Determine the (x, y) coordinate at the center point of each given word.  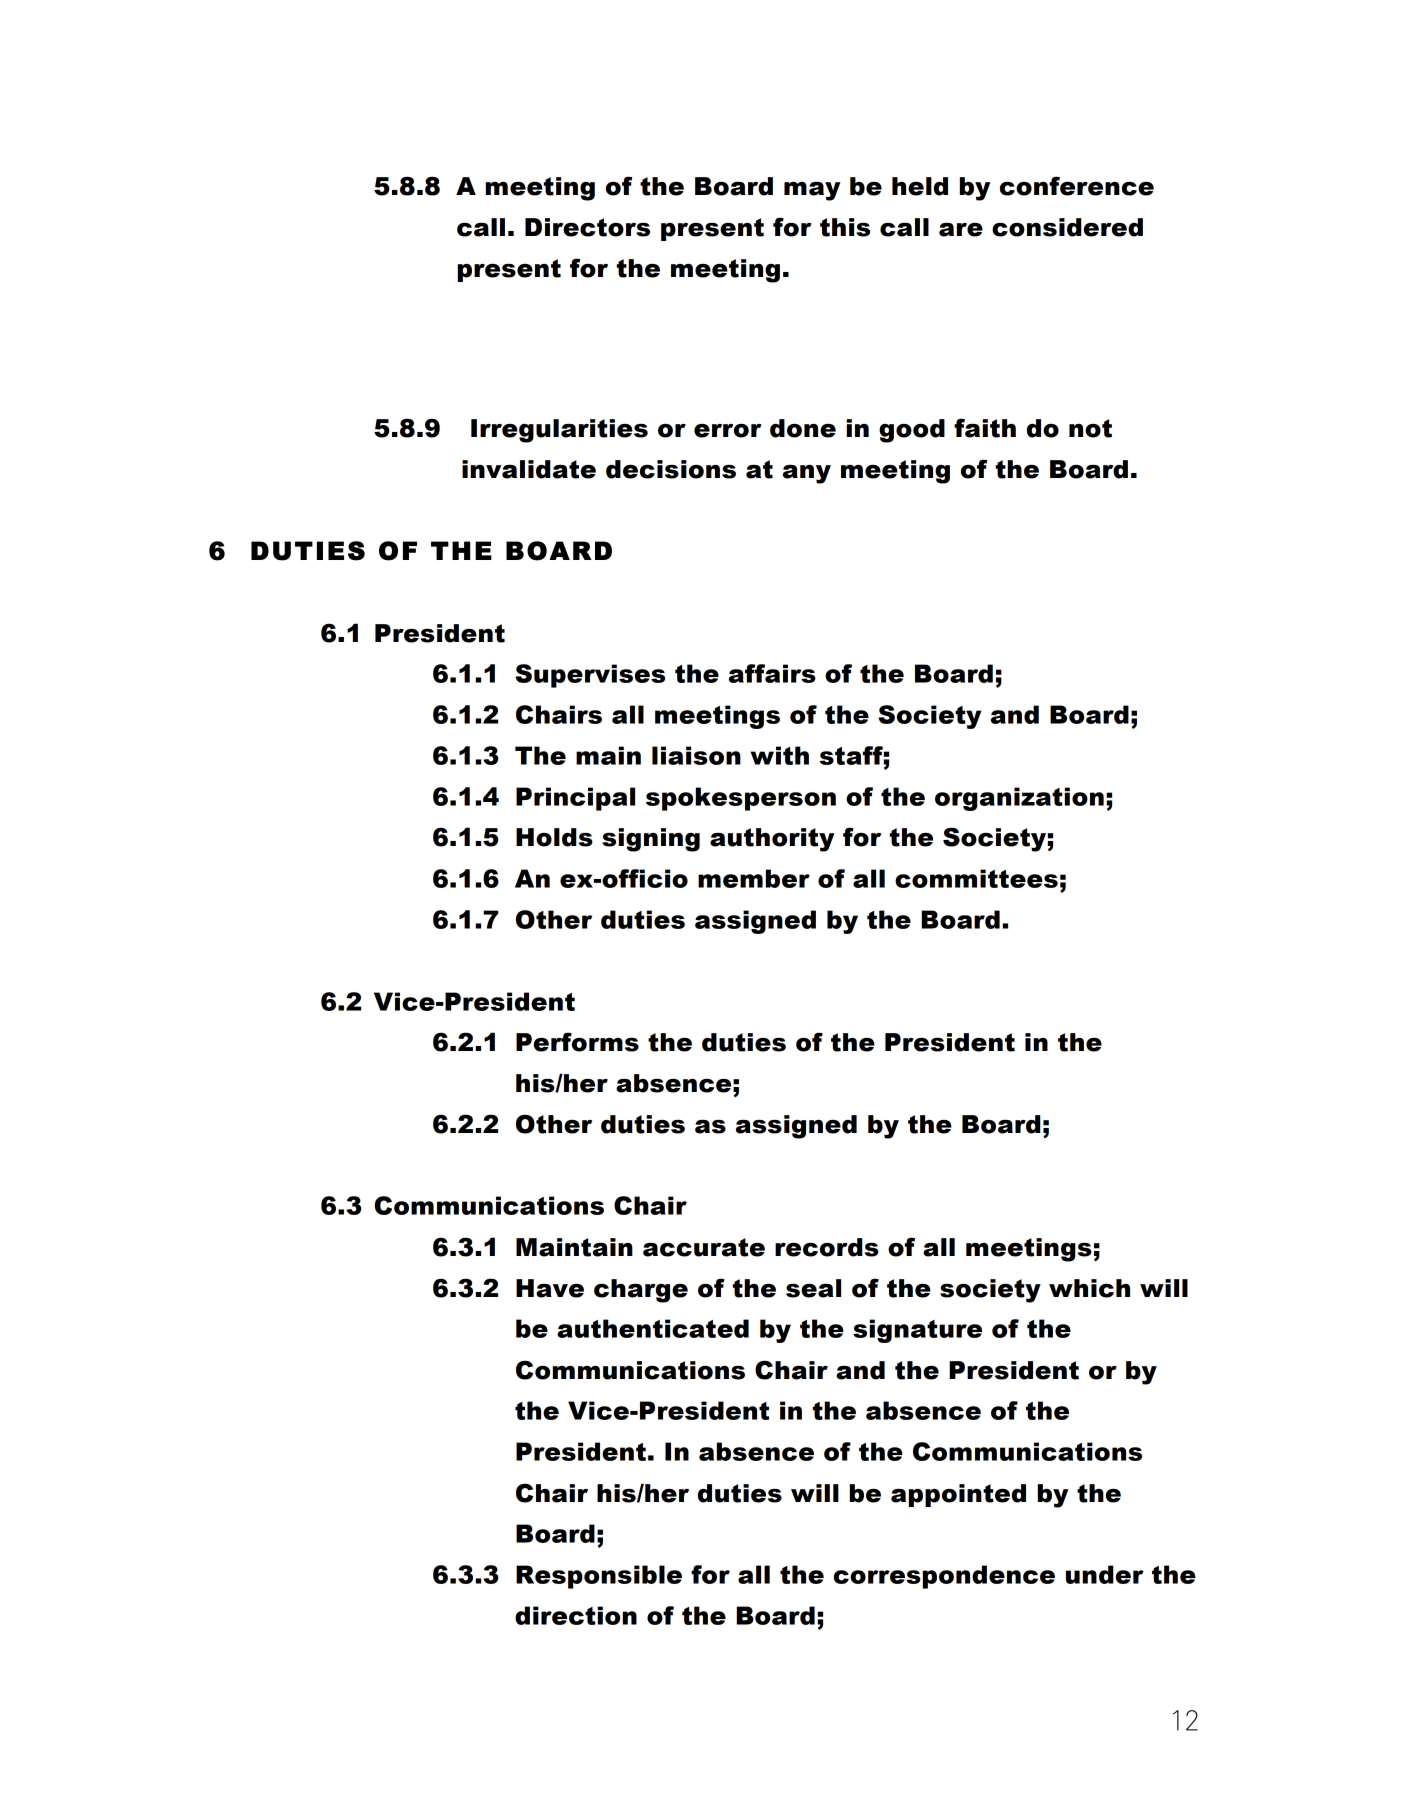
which (1089, 1288)
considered (1067, 227)
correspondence (944, 1577)
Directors (587, 227)
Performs (577, 1042)
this (845, 227)
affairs (772, 673)
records (827, 1247)
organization (1019, 799)
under (1105, 1574)
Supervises (590, 676)
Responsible (599, 1577)
